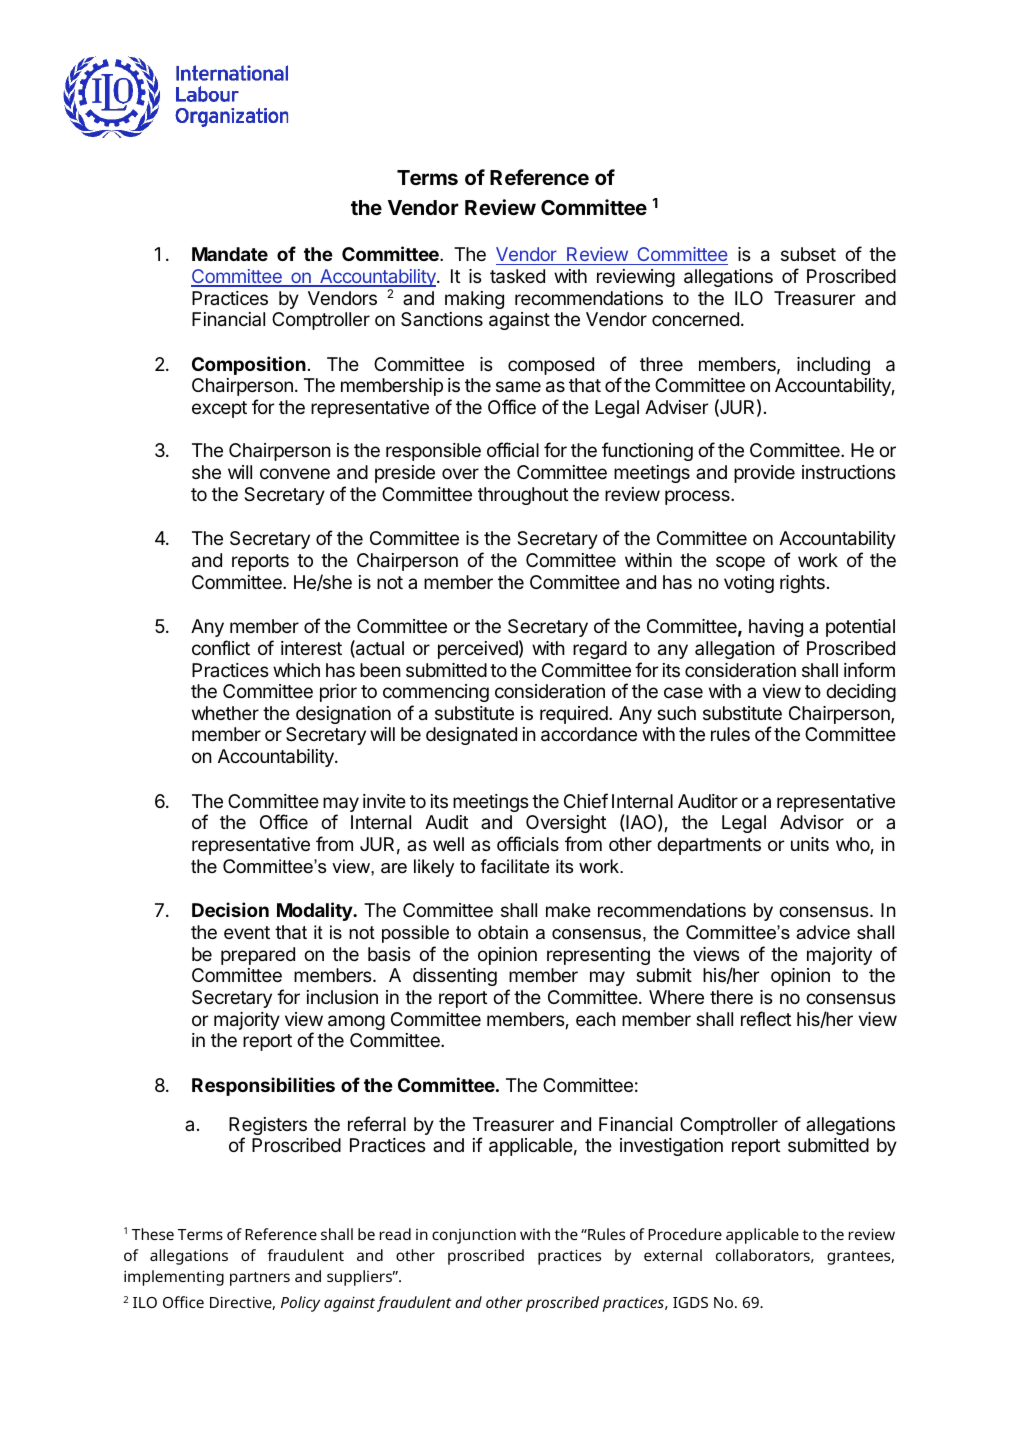 This document has height=1441, width=1019. I want to click on obtain, so click(503, 932).
